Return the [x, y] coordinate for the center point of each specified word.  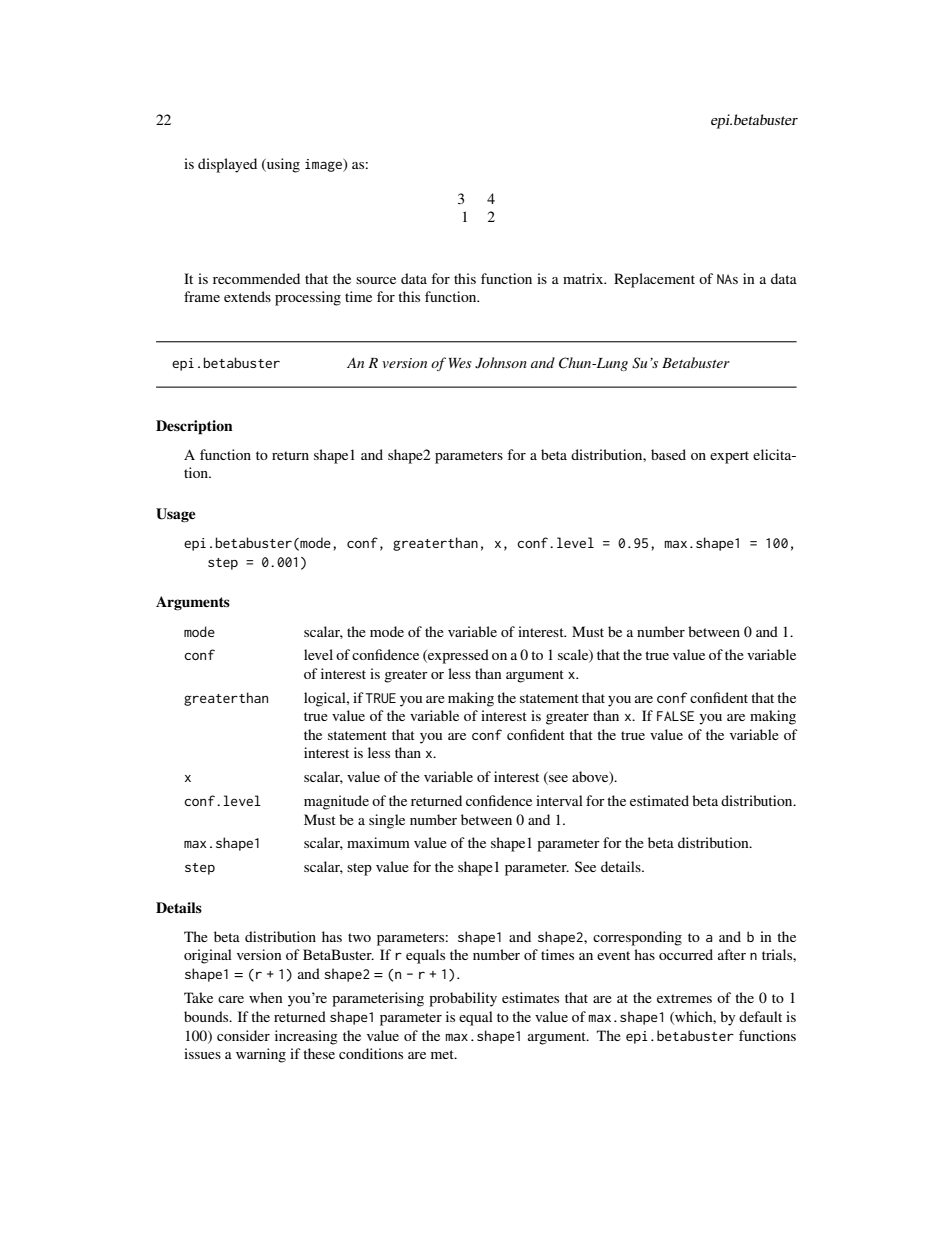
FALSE [675, 716]
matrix [584, 278]
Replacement [654, 280]
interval [559, 800]
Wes [460, 363]
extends [247, 296]
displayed [227, 165]
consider [243, 1035]
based [668, 454]
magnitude [336, 802]
